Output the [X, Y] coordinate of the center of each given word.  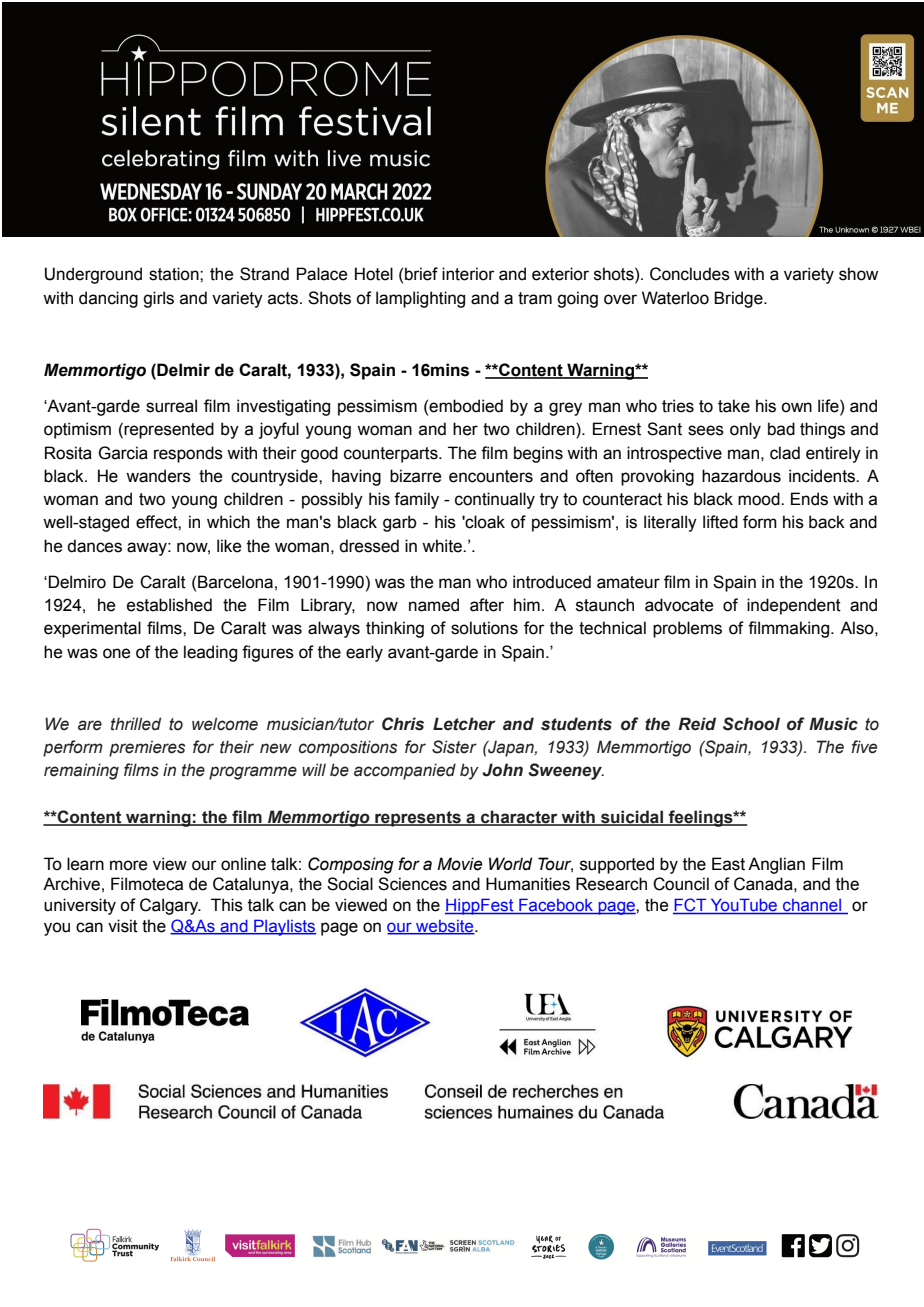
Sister [454, 747]
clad [785, 453]
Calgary [170, 906]
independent [794, 606]
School [751, 724]
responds [188, 454]
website [445, 927]
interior [468, 274]
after [487, 605]
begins [538, 454]
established [169, 605]
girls [158, 299]
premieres [147, 748]
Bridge [739, 299]
